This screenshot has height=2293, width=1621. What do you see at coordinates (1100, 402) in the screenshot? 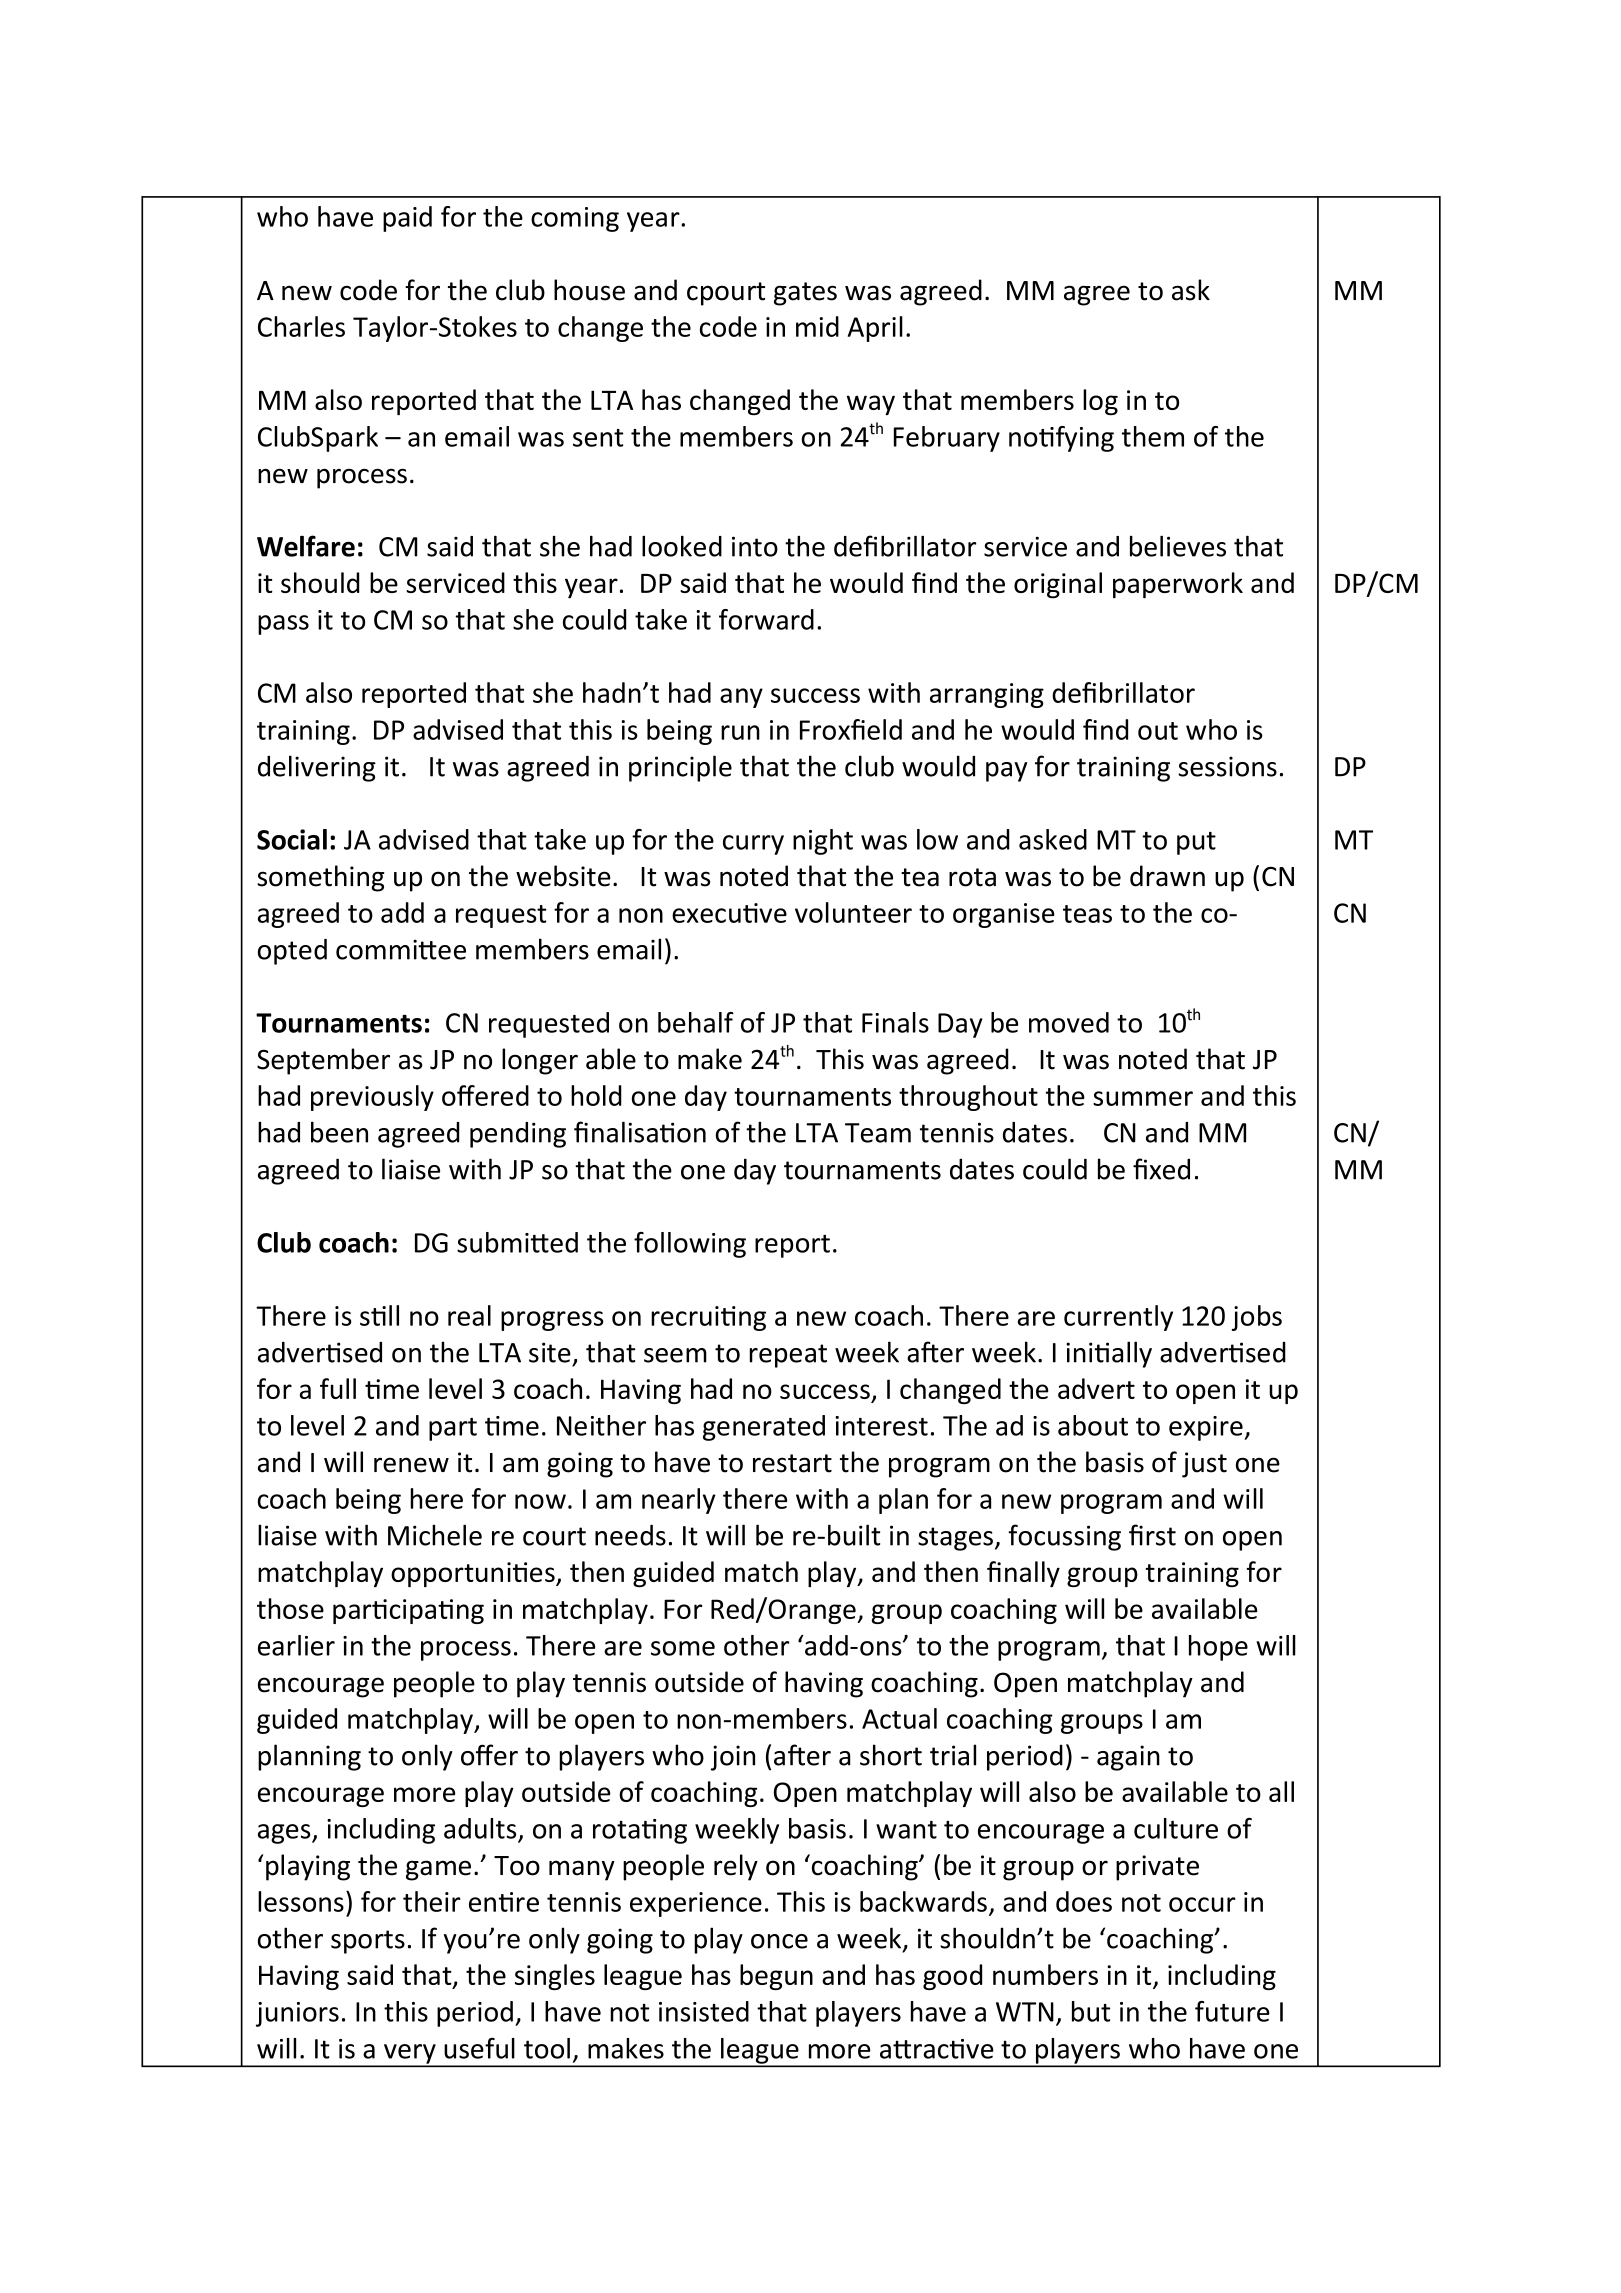
I see `log` at bounding box center [1100, 402].
